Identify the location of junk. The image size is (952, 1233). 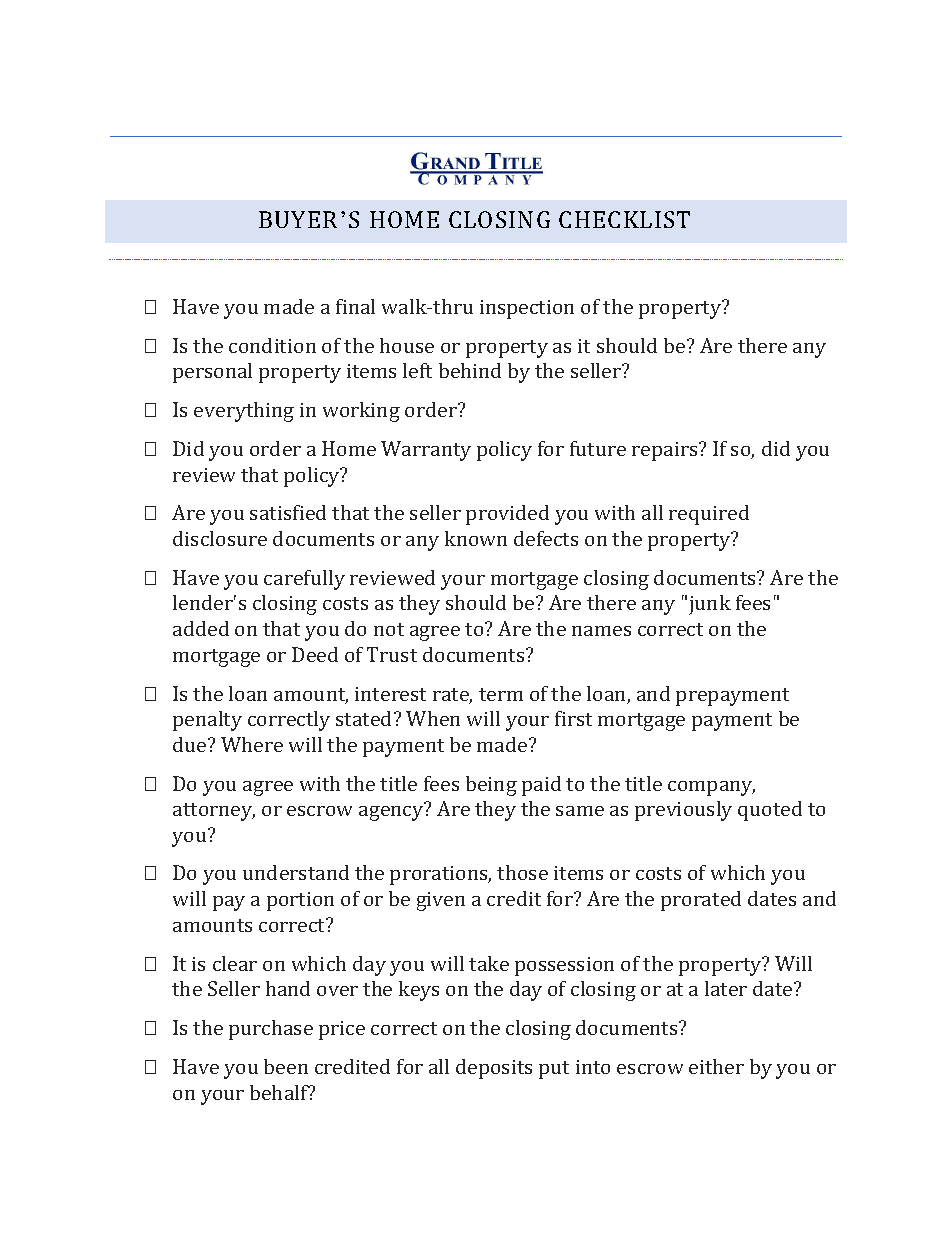
(710, 605).
